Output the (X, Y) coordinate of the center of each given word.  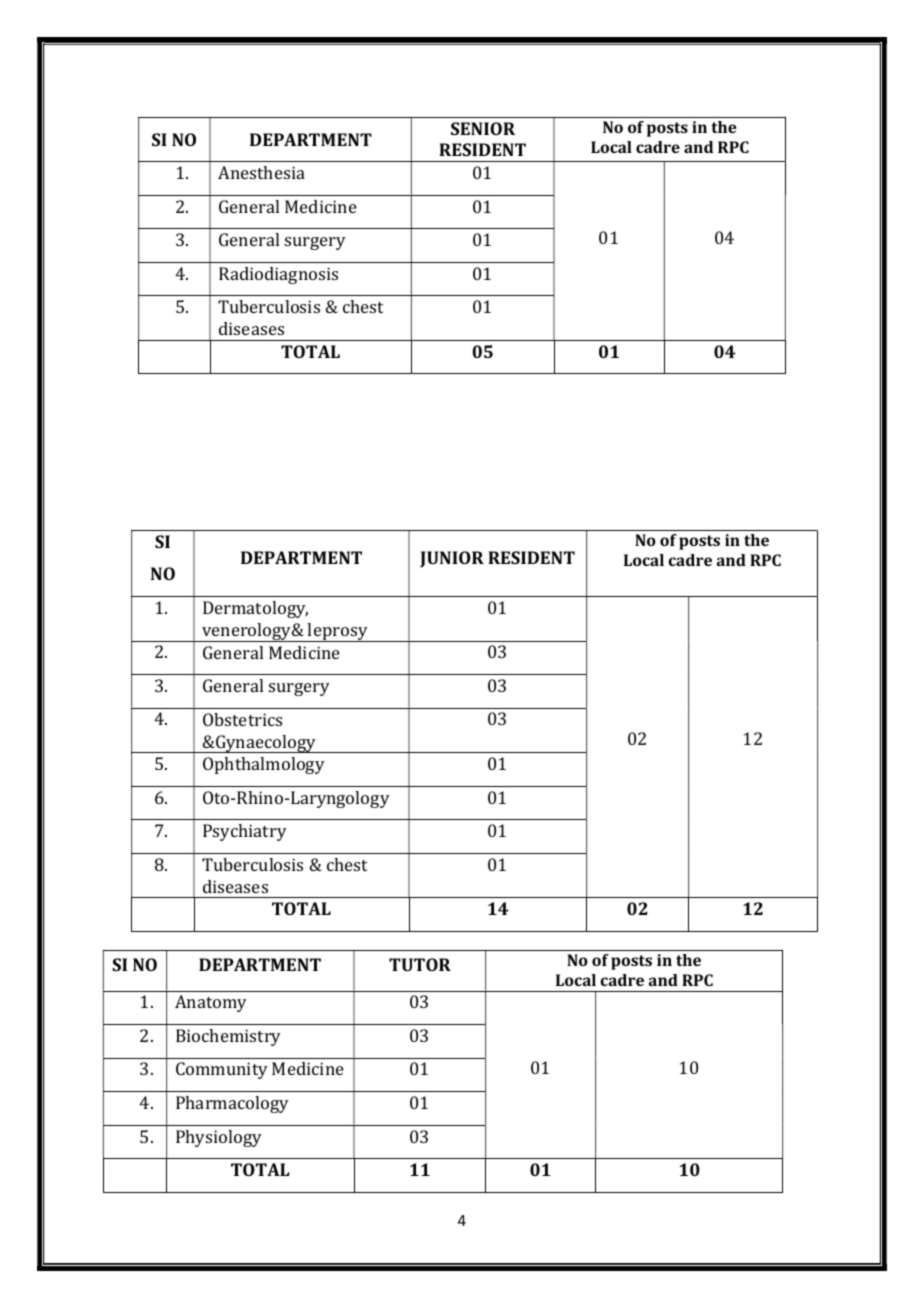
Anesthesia (261, 172)
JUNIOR (452, 559)
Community (222, 1070)
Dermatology (255, 609)
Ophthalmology (264, 765)
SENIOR (483, 128)
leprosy (338, 632)
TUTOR (420, 964)
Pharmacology (232, 1104)
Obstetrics (242, 719)
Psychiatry (245, 832)
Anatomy (211, 1003)
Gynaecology (266, 744)
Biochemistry (228, 1037)
